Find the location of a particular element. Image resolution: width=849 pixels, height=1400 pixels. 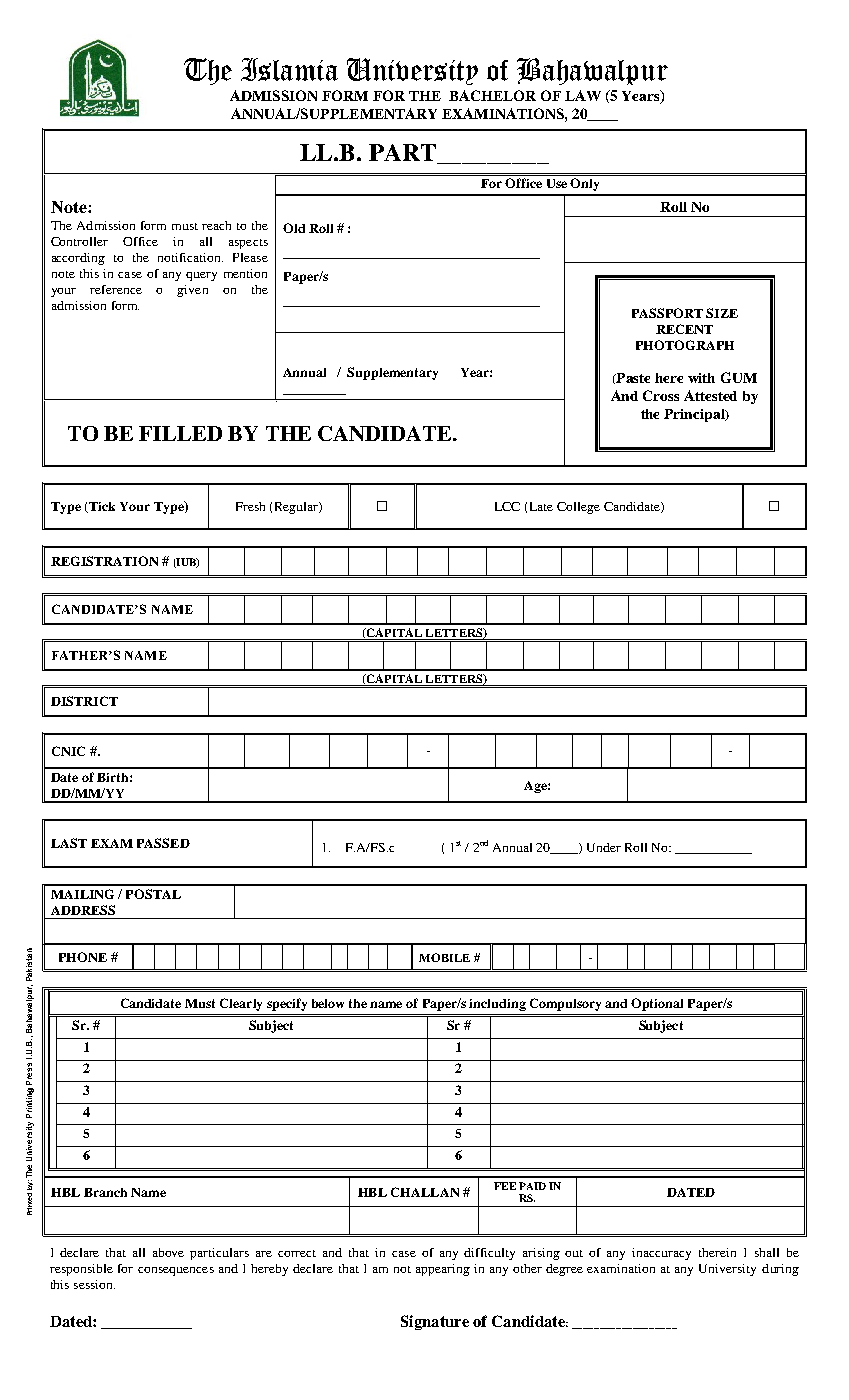

Under is located at coordinates (604, 847).
